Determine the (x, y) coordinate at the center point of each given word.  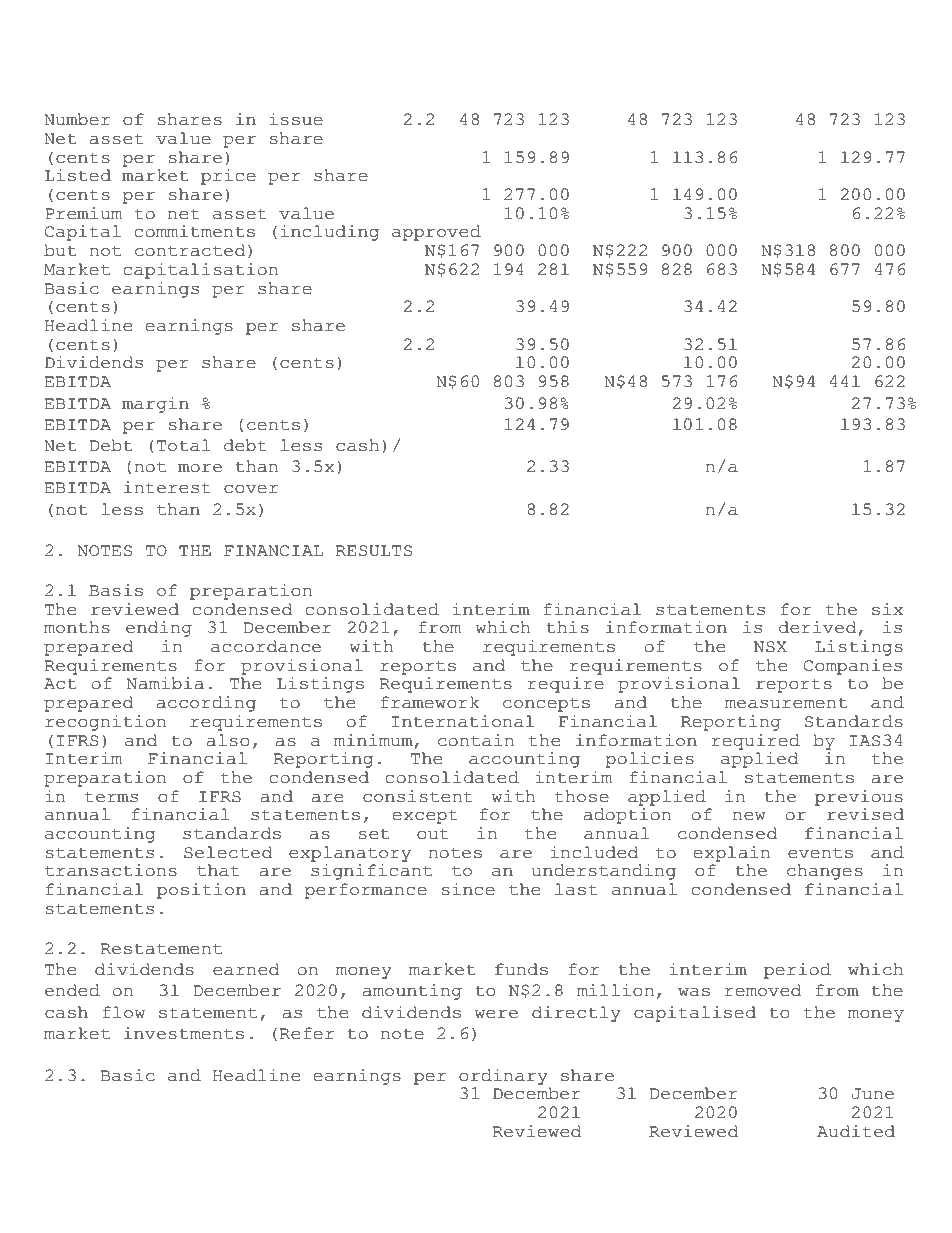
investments (184, 1033)
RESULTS (374, 551)
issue (296, 119)
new (749, 816)
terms (111, 797)
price (228, 177)
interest (167, 487)
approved (436, 233)
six (887, 609)
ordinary (503, 1077)
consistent (418, 796)
